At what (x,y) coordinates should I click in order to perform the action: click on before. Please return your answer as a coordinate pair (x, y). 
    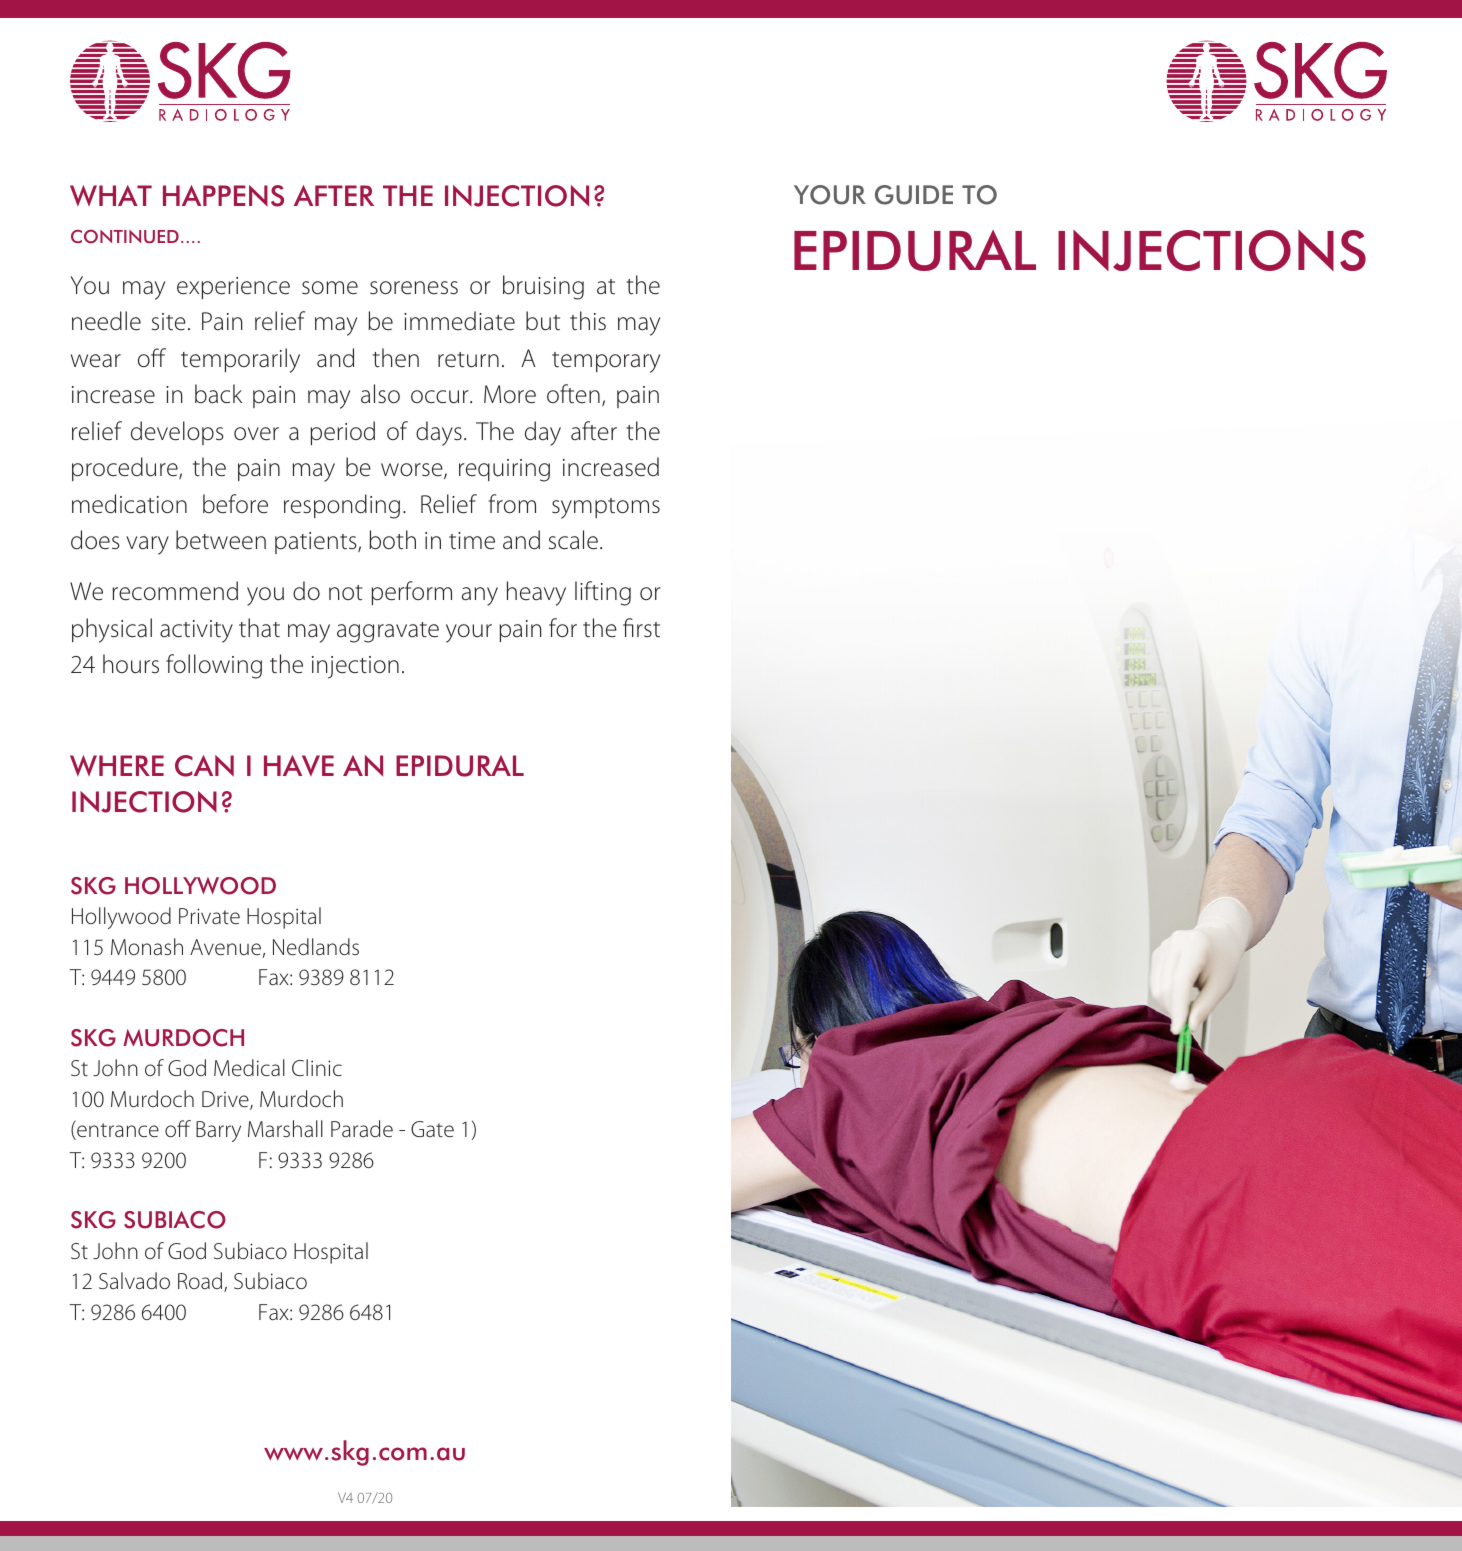
    Looking at the image, I should click on (235, 504).
